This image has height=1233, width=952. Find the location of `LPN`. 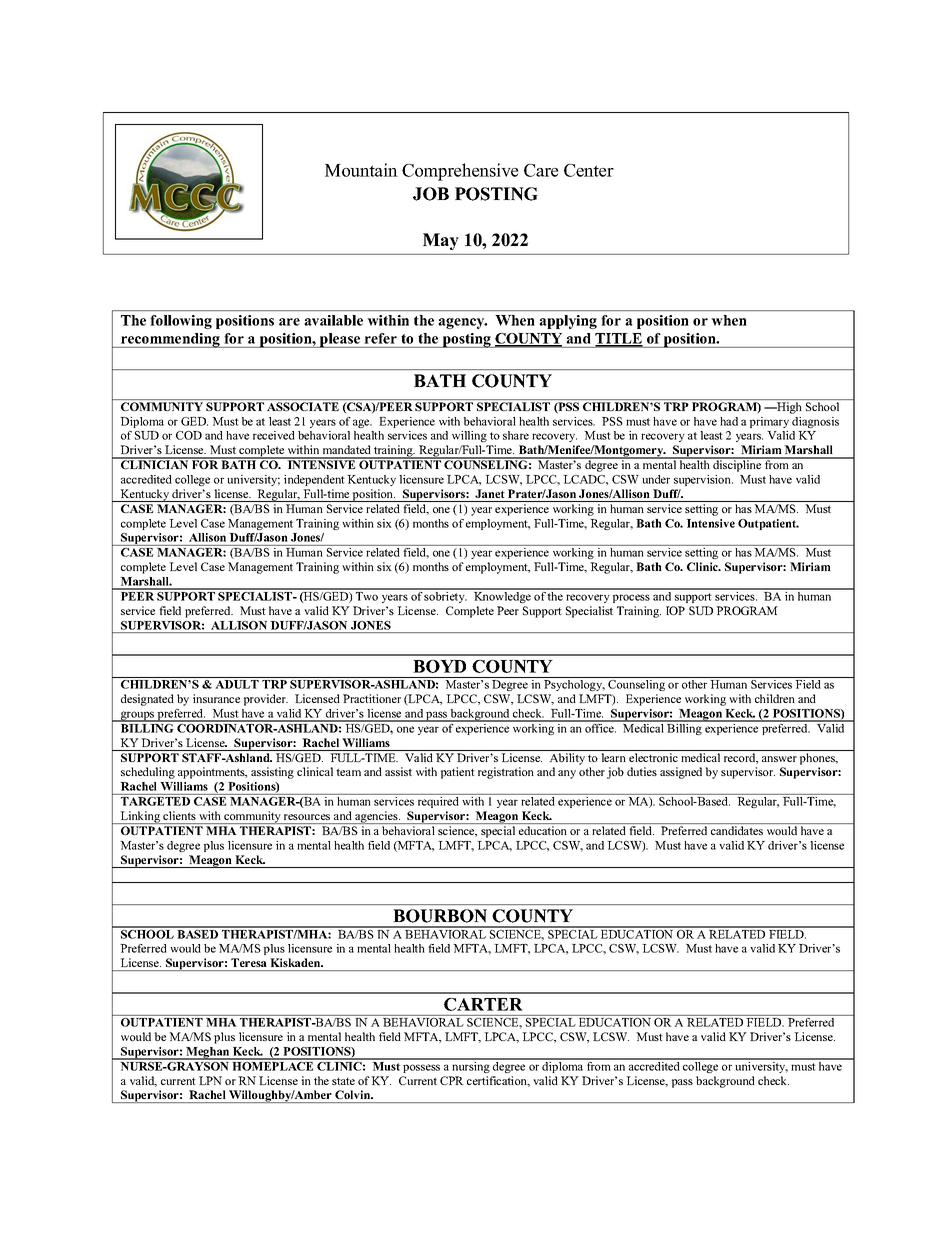

LPN is located at coordinates (210, 1080).
